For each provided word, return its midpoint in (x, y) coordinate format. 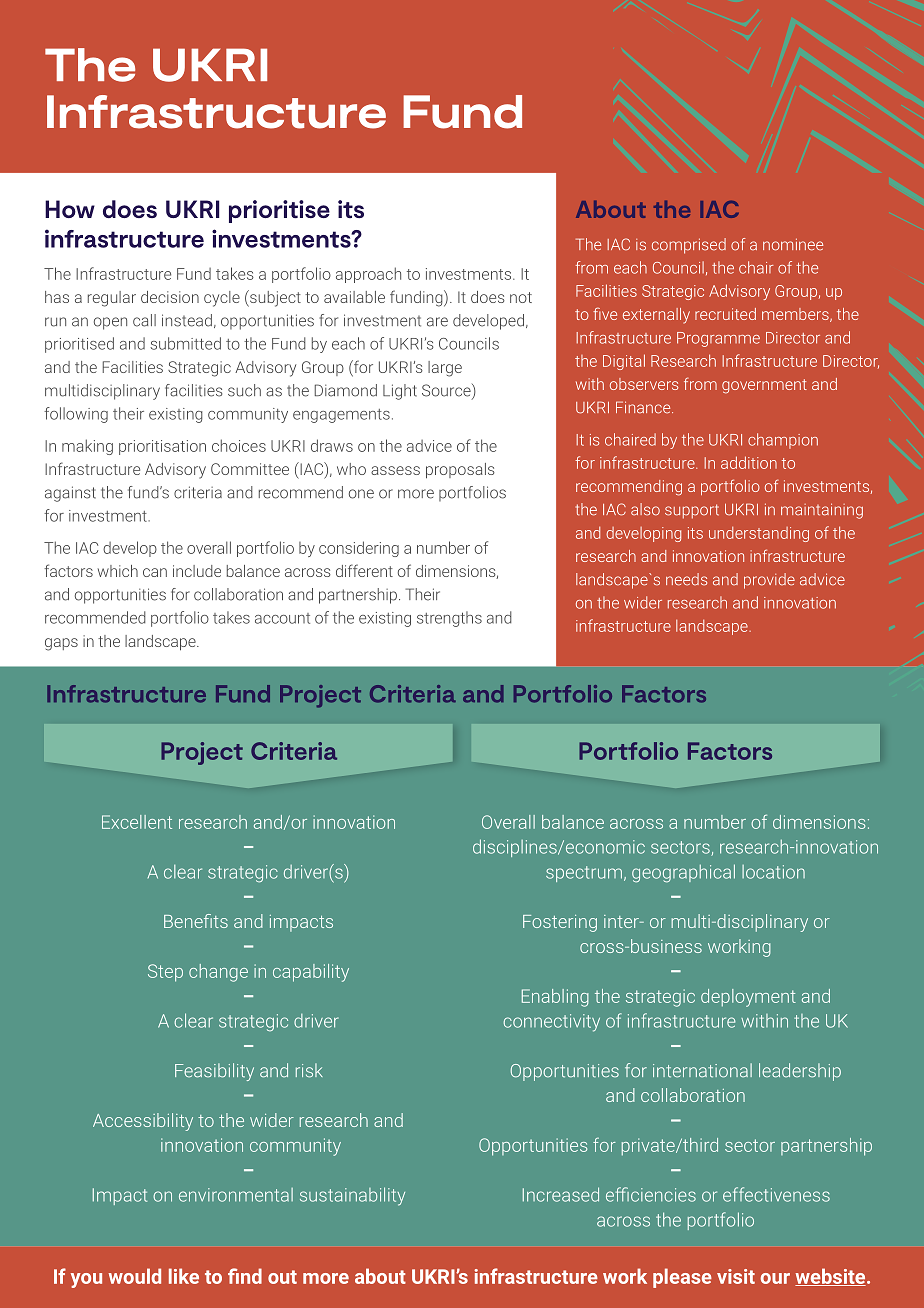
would (135, 1276)
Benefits (196, 921)
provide (769, 581)
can (155, 572)
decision (170, 297)
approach (368, 275)
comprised (689, 246)
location (773, 872)
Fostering (560, 923)
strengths (449, 619)
